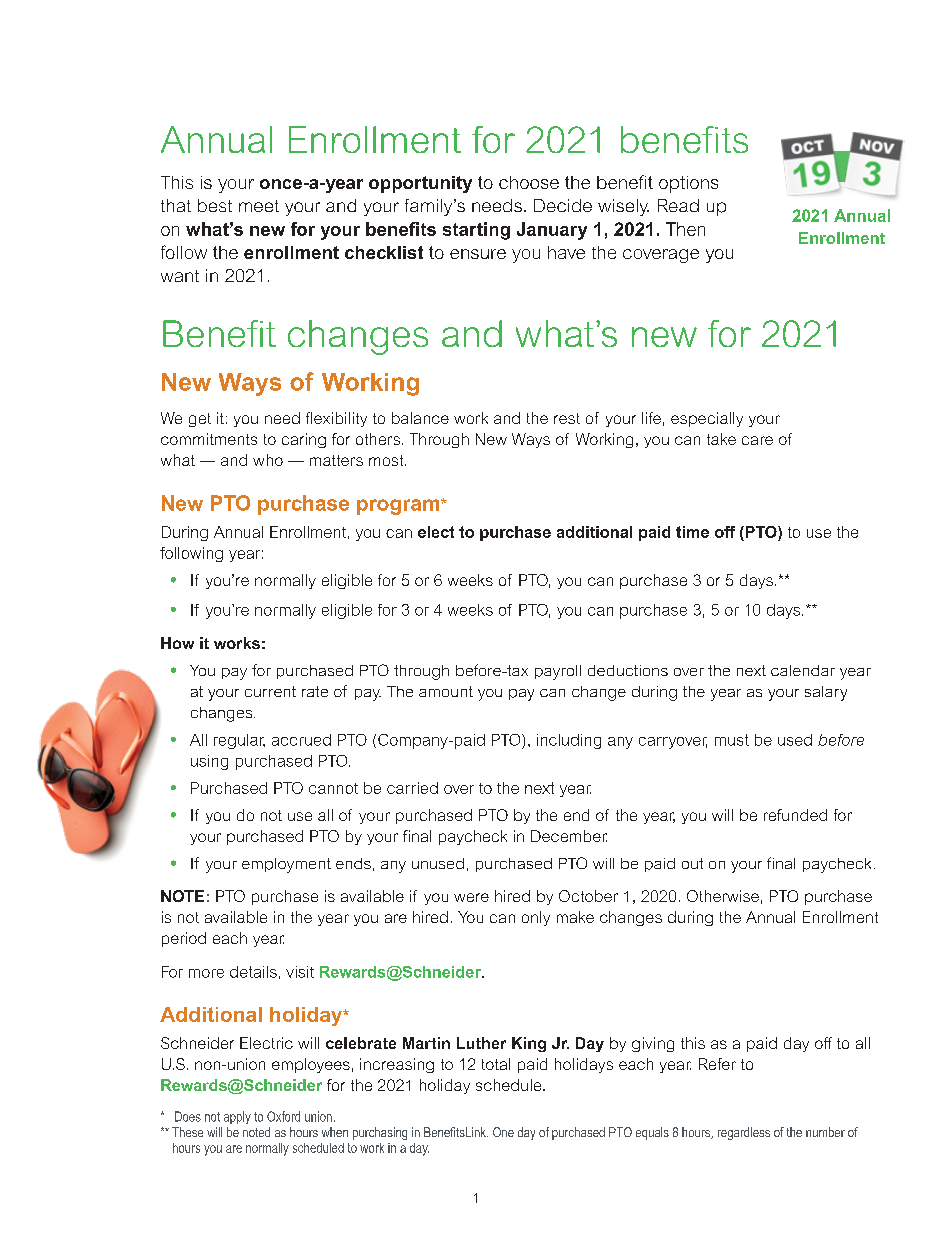 The width and height of the document is (952, 1233). I want to click on meet, so click(259, 206).
